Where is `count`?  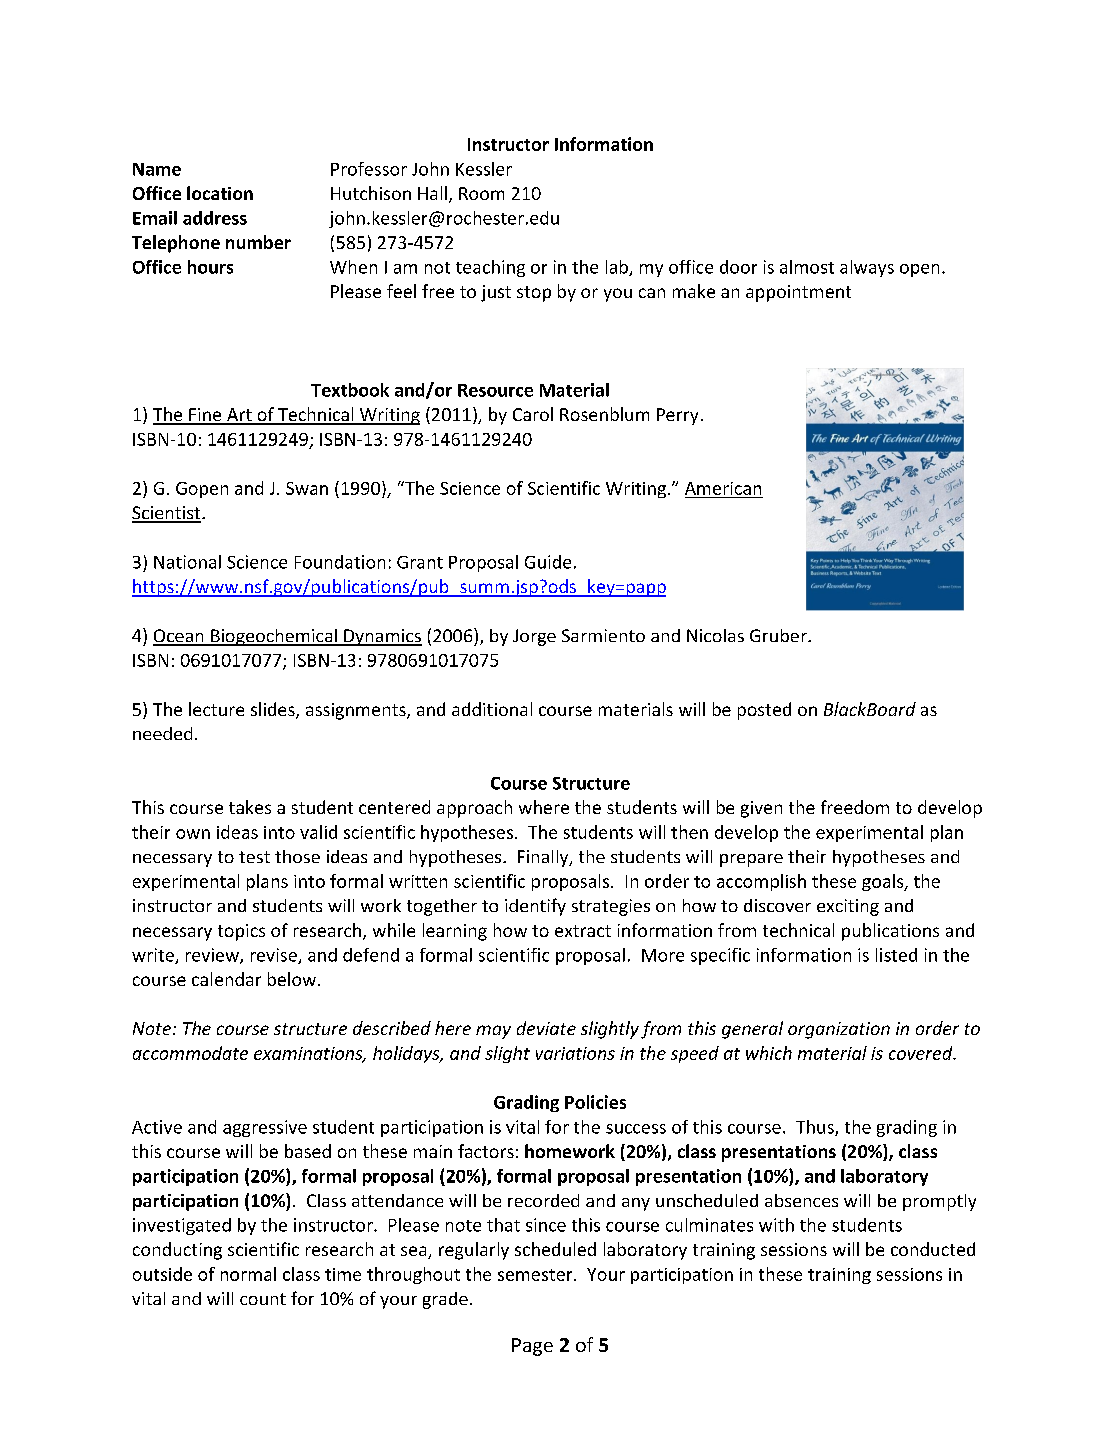
count is located at coordinates (263, 1299).
